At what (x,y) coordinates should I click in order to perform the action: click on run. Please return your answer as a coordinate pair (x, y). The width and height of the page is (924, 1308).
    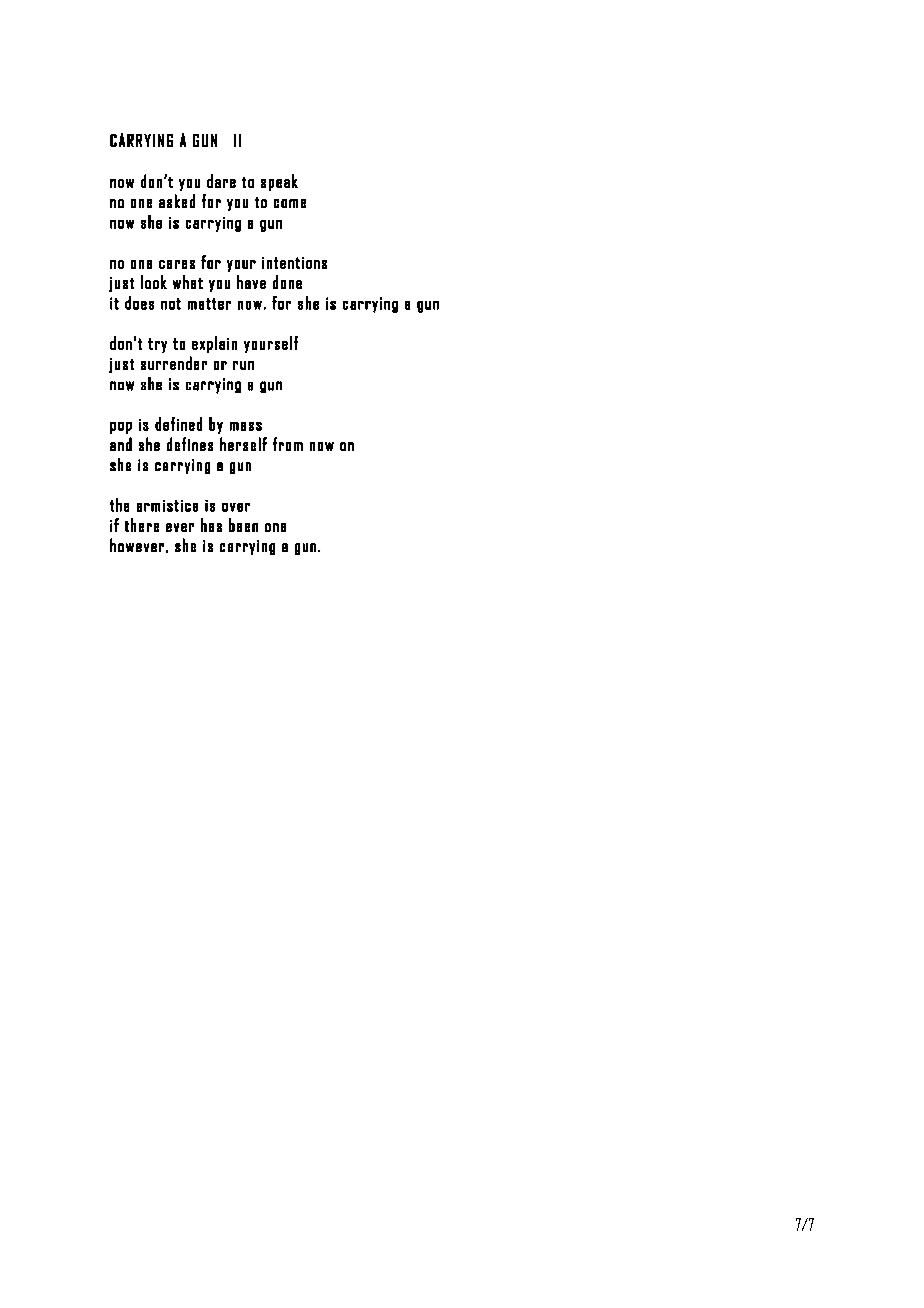
    Looking at the image, I should click on (243, 365).
